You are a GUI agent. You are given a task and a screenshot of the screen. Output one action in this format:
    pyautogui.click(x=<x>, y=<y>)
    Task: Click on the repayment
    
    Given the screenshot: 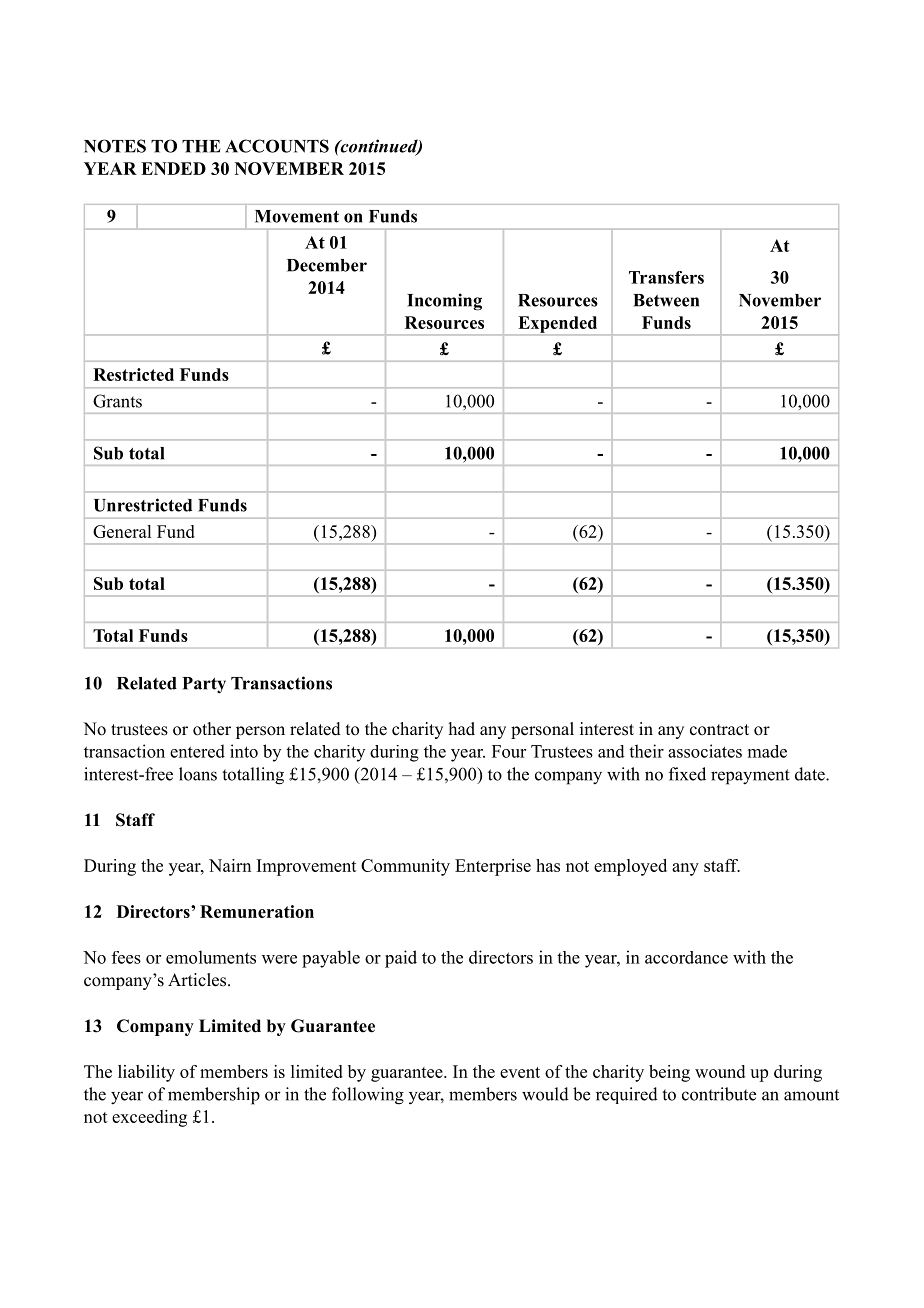 What is the action you would take?
    pyautogui.click(x=750, y=777)
